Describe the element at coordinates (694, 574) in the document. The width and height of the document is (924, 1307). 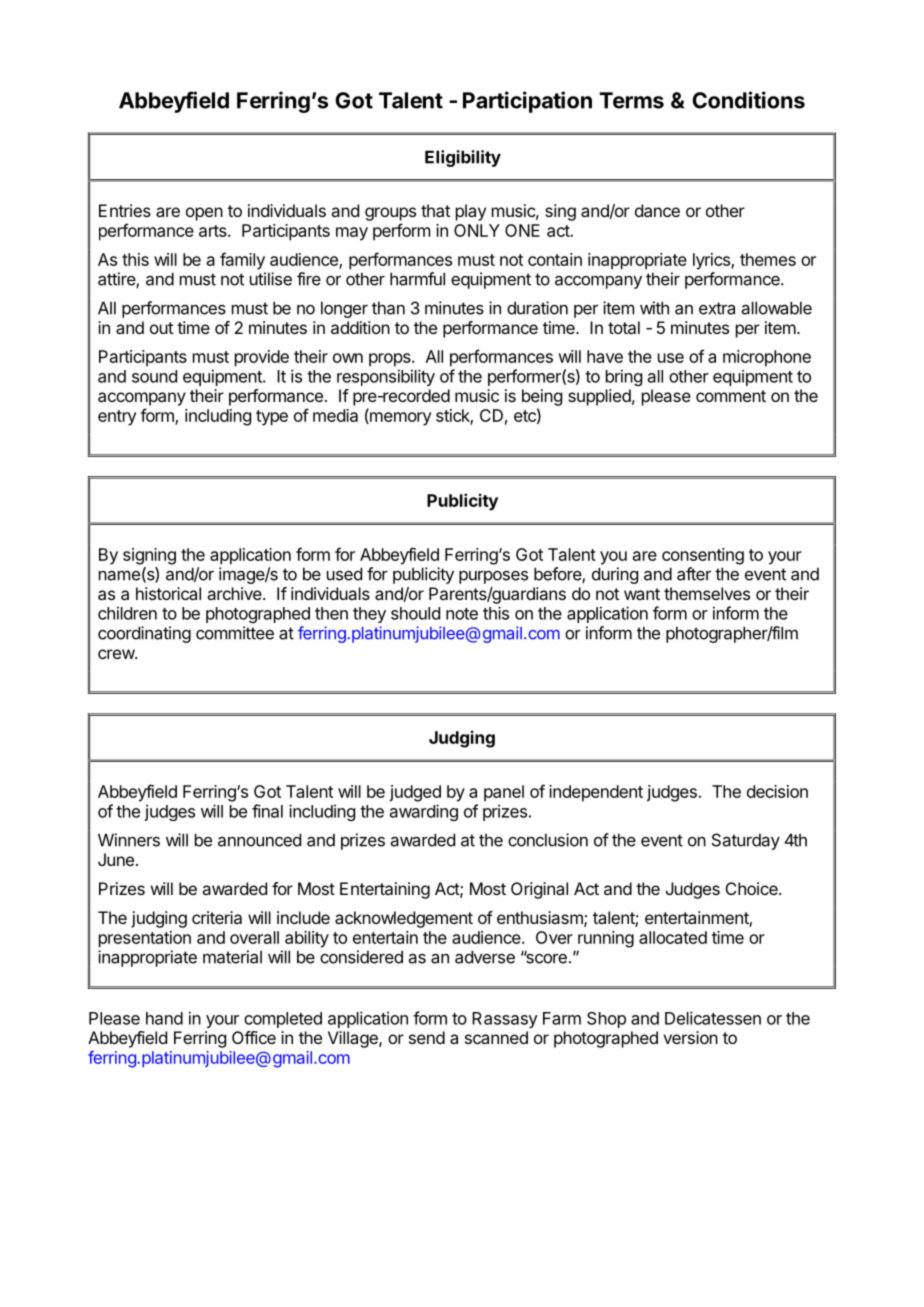
I see `after` at that location.
